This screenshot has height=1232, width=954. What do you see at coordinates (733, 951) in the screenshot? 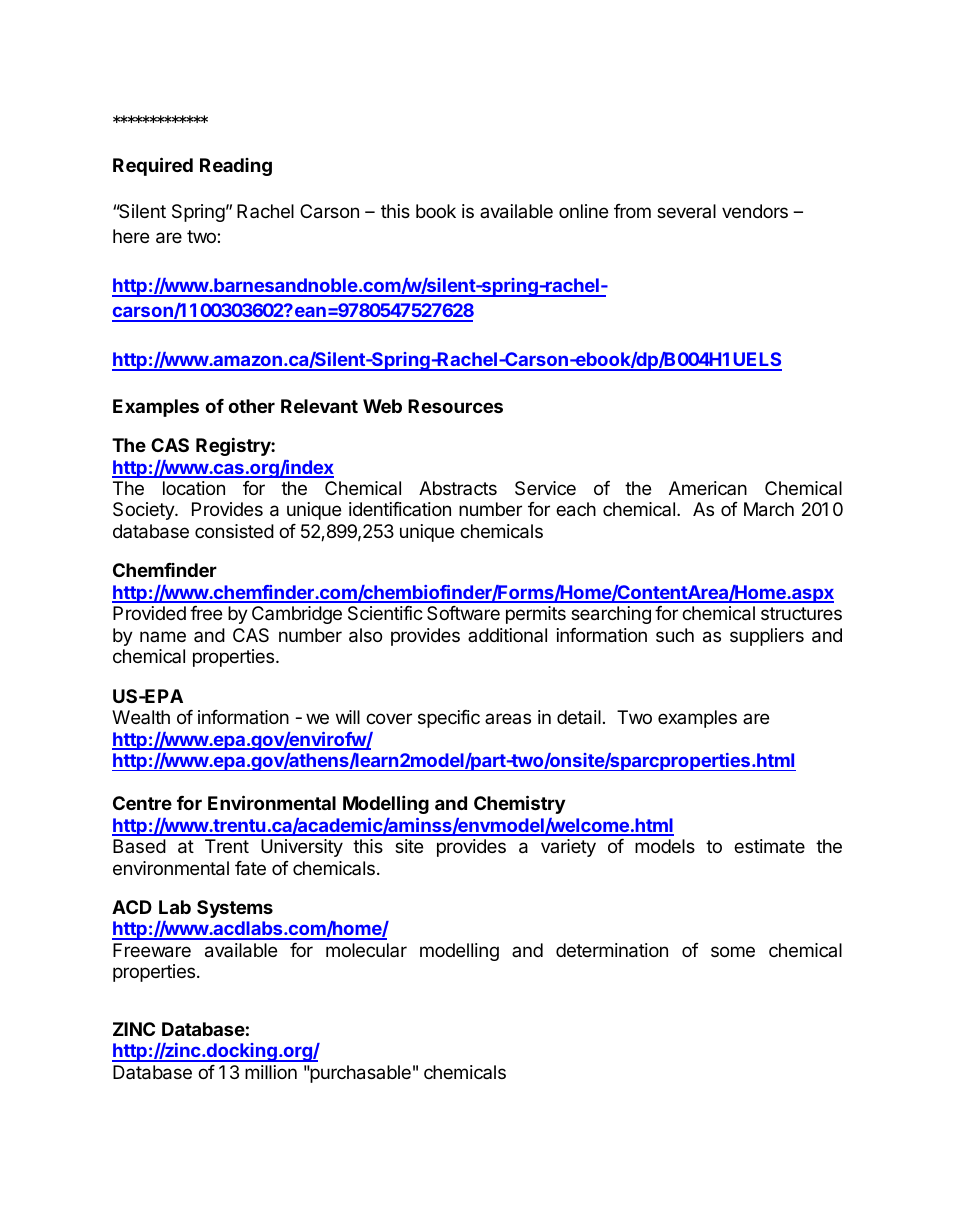
I see `some` at bounding box center [733, 951].
